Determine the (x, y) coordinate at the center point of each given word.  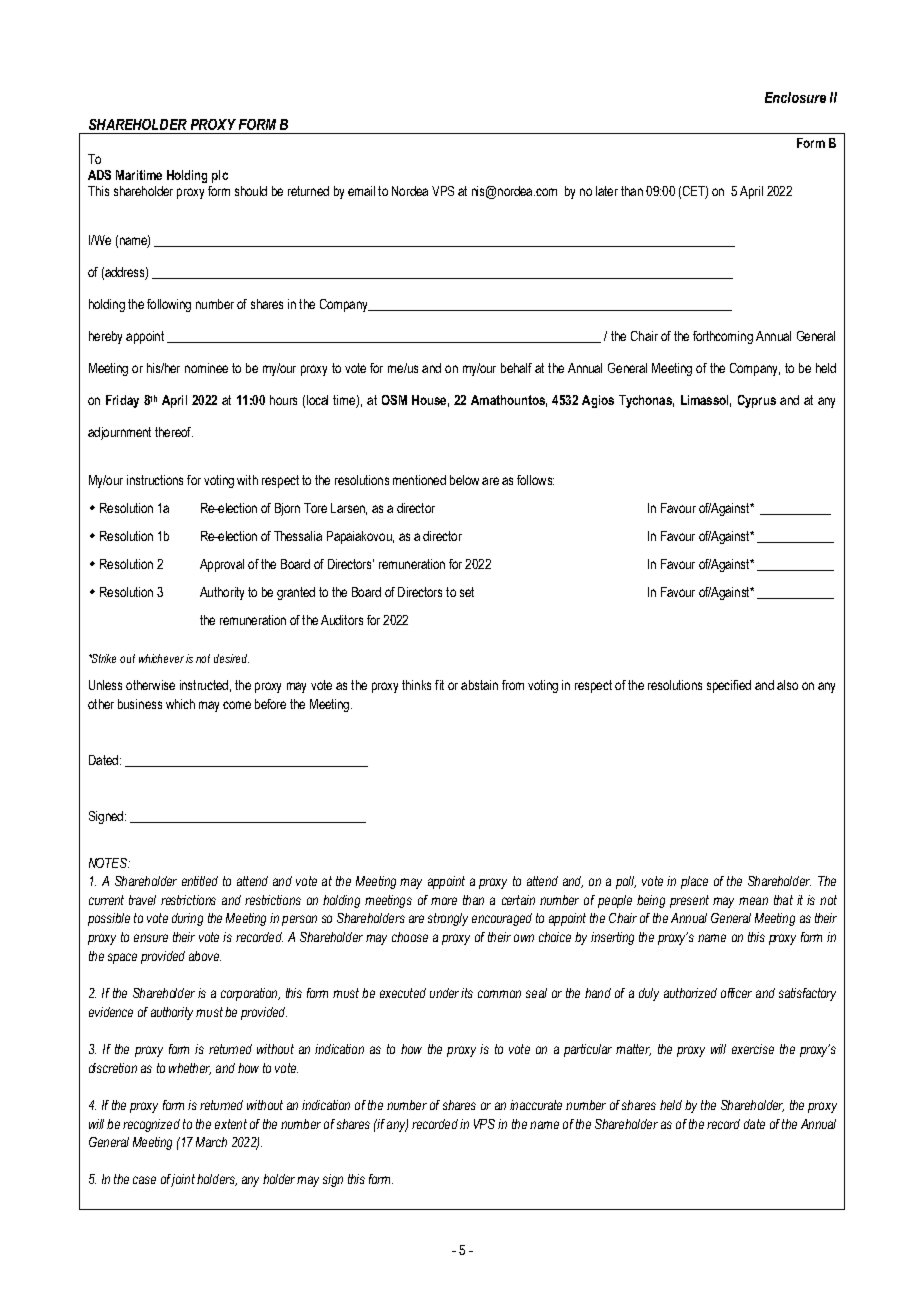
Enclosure (795, 97)
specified (729, 686)
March (211, 1142)
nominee (206, 368)
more (444, 901)
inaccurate (536, 1105)
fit (439, 685)
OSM (394, 400)
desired (231, 658)
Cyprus (757, 401)
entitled (200, 881)
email (361, 191)
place (694, 882)
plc (220, 176)
